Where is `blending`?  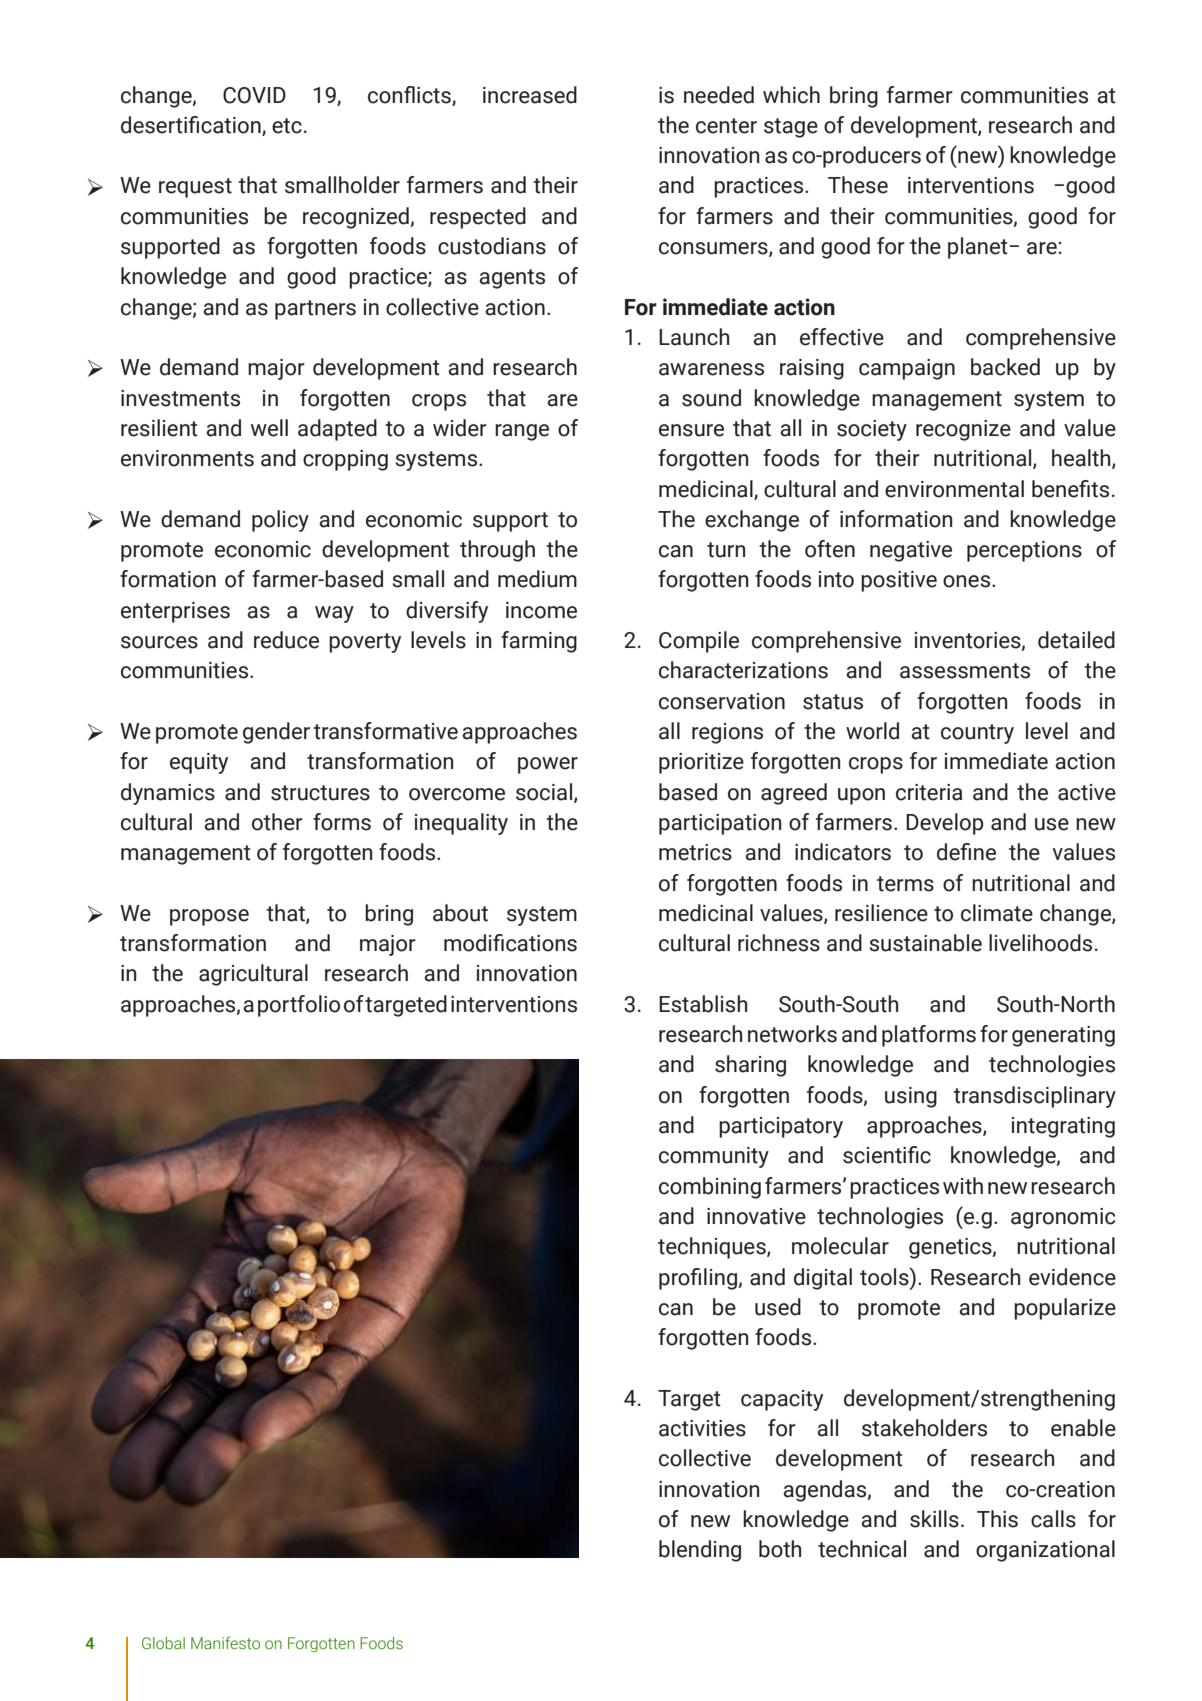
blending is located at coordinates (700, 1551).
